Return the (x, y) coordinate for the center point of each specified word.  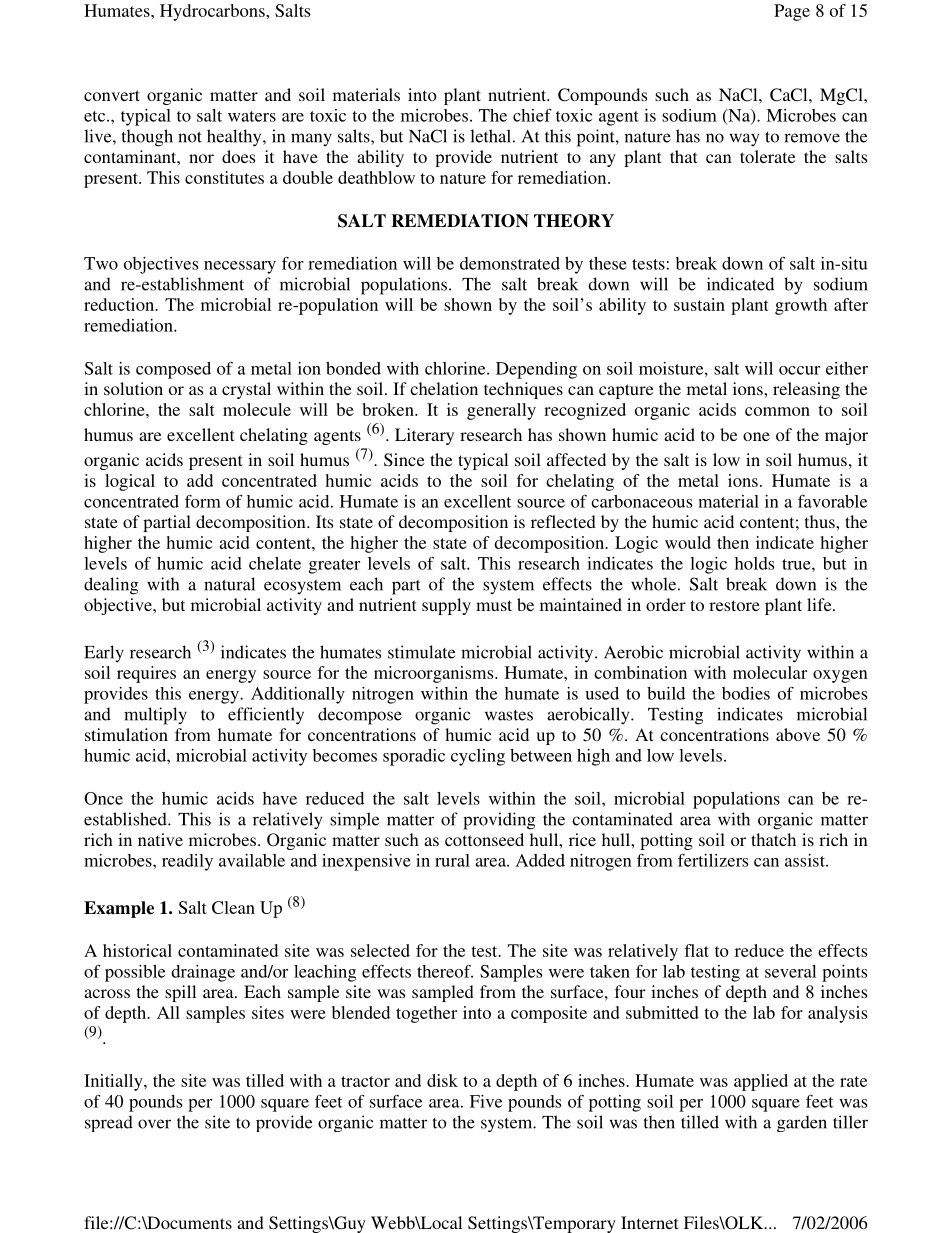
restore (734, 605)
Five (486, 1101)
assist (806, 860)
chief (532, 115)
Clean (233, 907)
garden (802, 1123)
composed (173, 370)
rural (452, 860)
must (494, 605)
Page (792, 12)
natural (229, 584)
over (154, 1124)
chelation (444, 388)
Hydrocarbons (213, 12)
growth (801, 306)
